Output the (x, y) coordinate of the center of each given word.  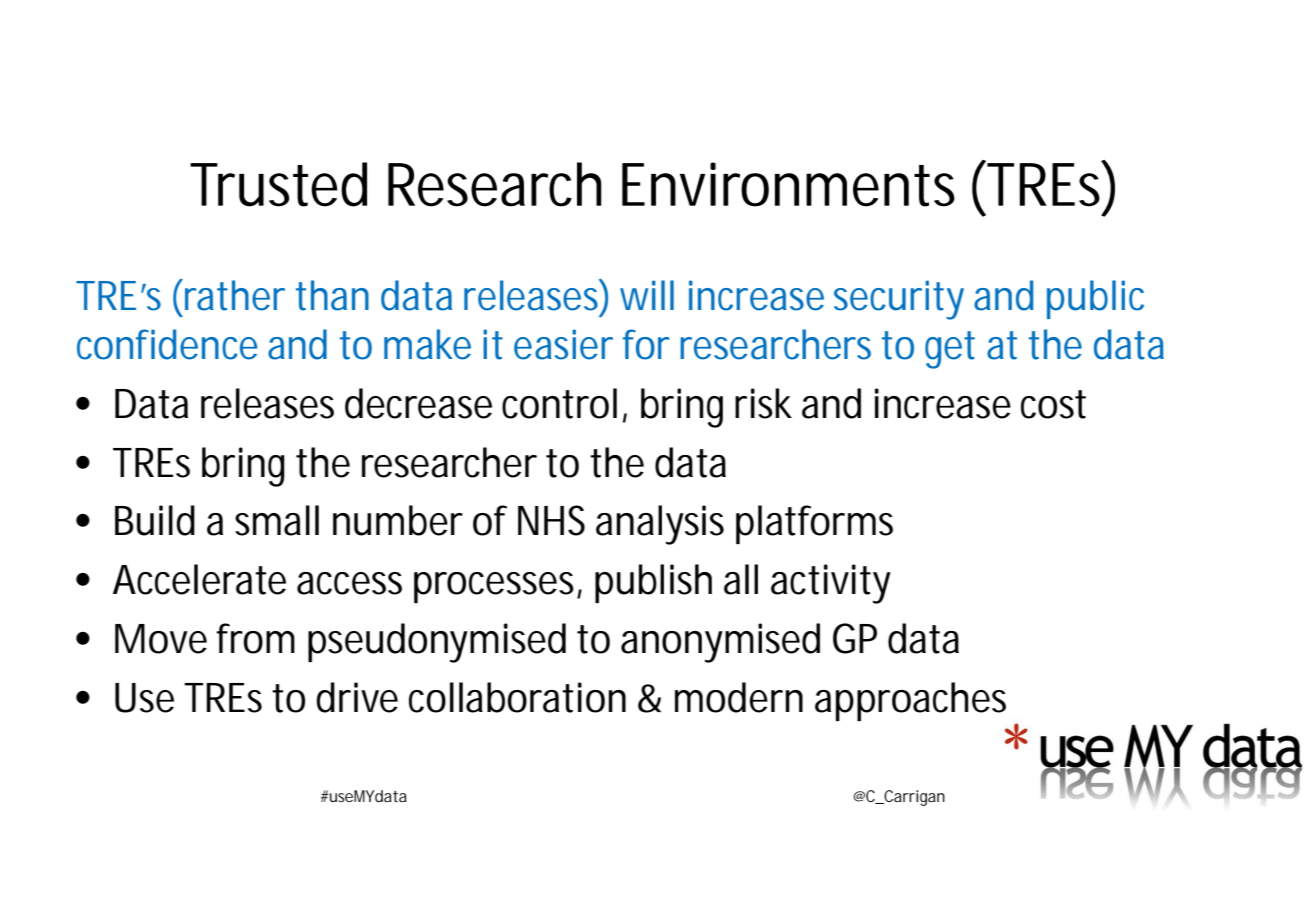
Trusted (278, 184)
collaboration (517, 697)
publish (653, 583)
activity (831, 584)
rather (235, 295)
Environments (788, 184)
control (559, 403)
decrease (418, 403)
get (950, 350)
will (647, 295)
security (899, 300)
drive (357, 697)
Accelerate (199, 579)
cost (1053, 404)
